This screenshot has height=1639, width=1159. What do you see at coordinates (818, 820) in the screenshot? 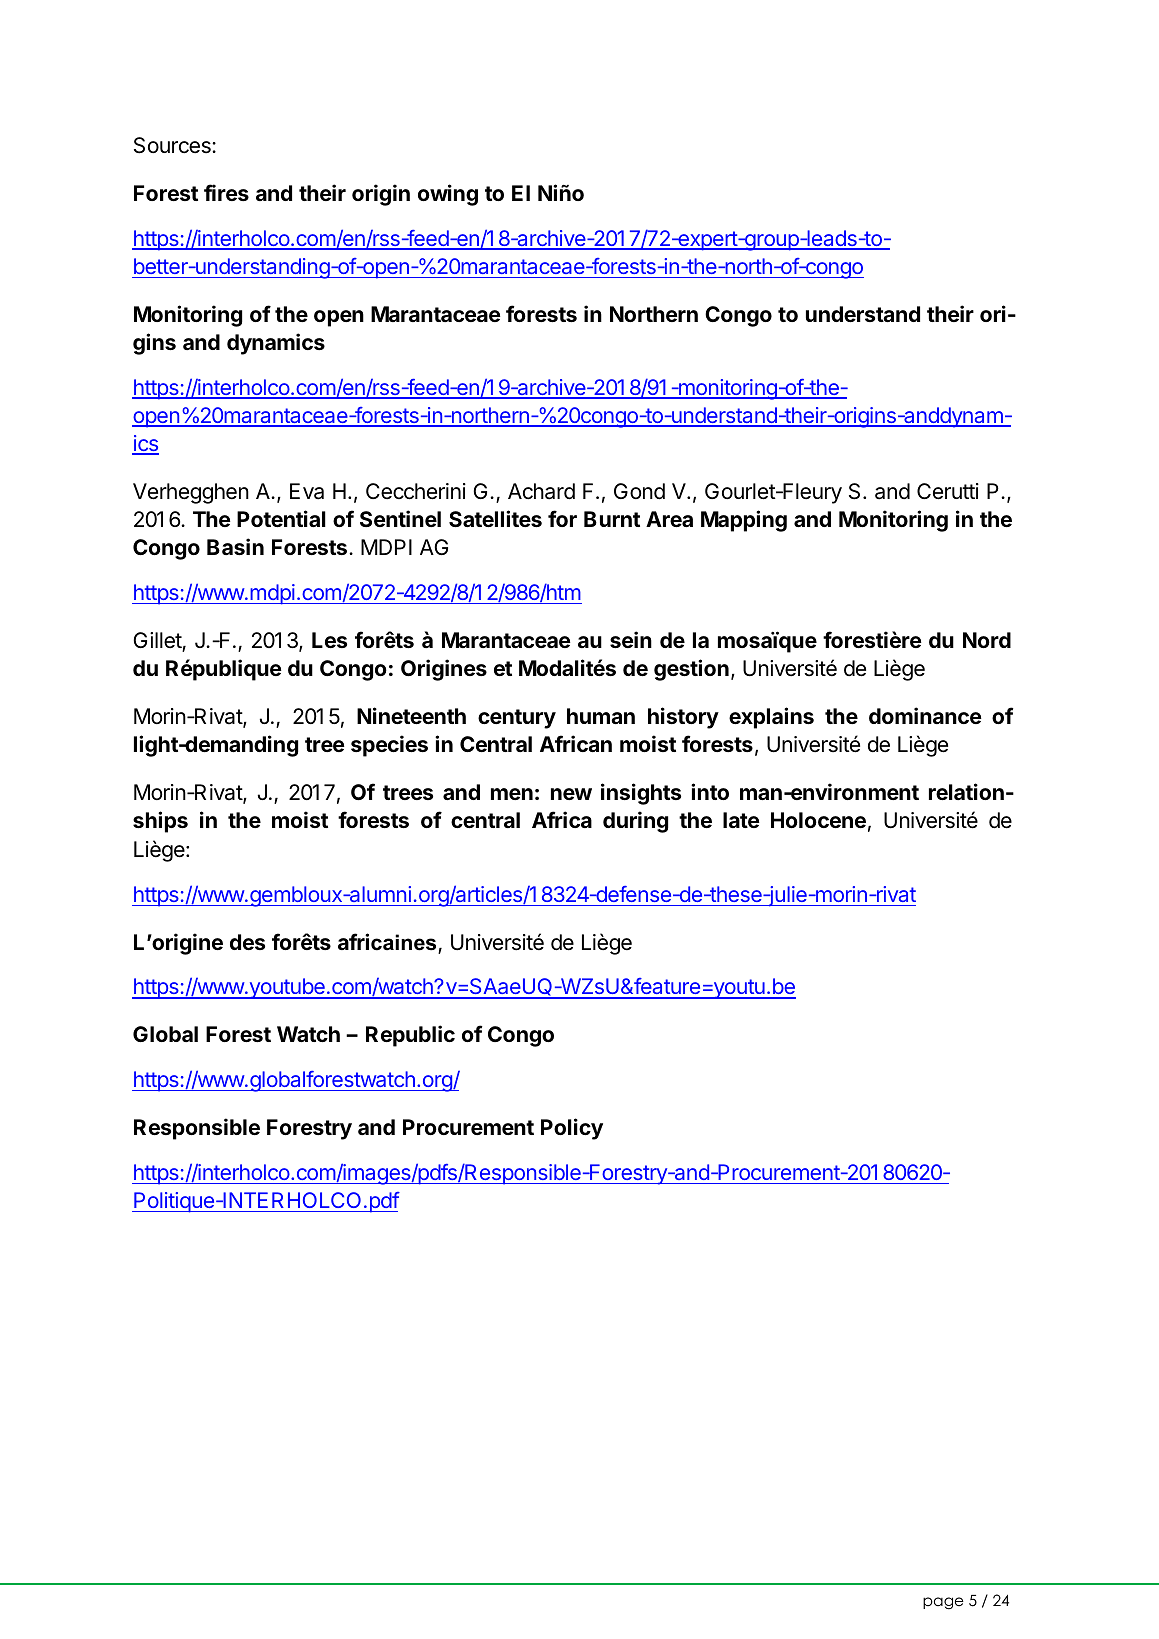
I see `Holocene` at bounding box center [818, 820].
